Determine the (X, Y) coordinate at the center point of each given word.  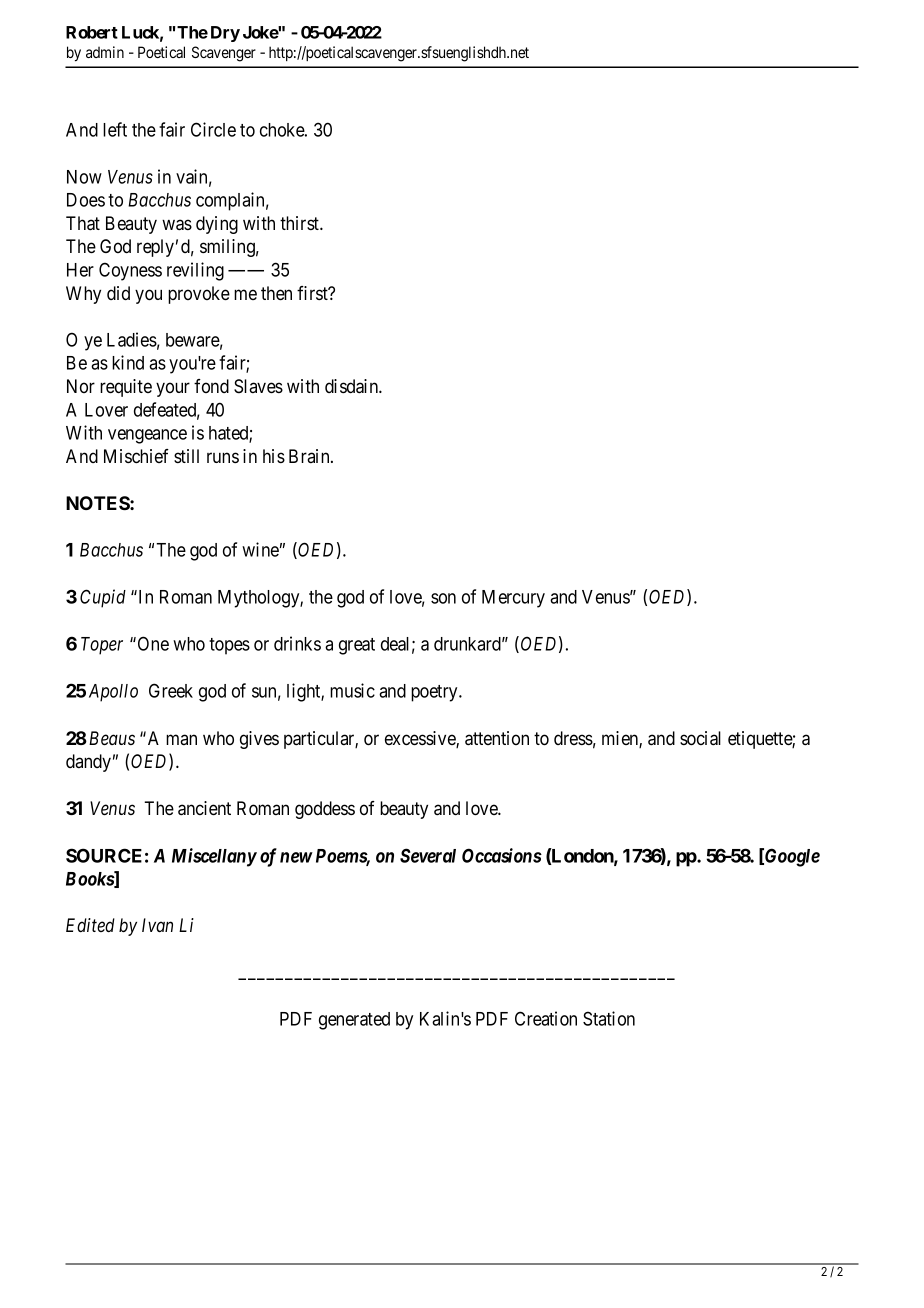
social (700, 738)
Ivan (157, 925)
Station (609, 1018)
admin (105, 52)
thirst (300, 223)
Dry (225, 34)
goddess (325, 810)
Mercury (513, 599)
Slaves (258, 386)
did (118, 293)
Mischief (136, 456)
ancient (204, 808)
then (276, 293)
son (443, 598)
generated (354, 1021)
